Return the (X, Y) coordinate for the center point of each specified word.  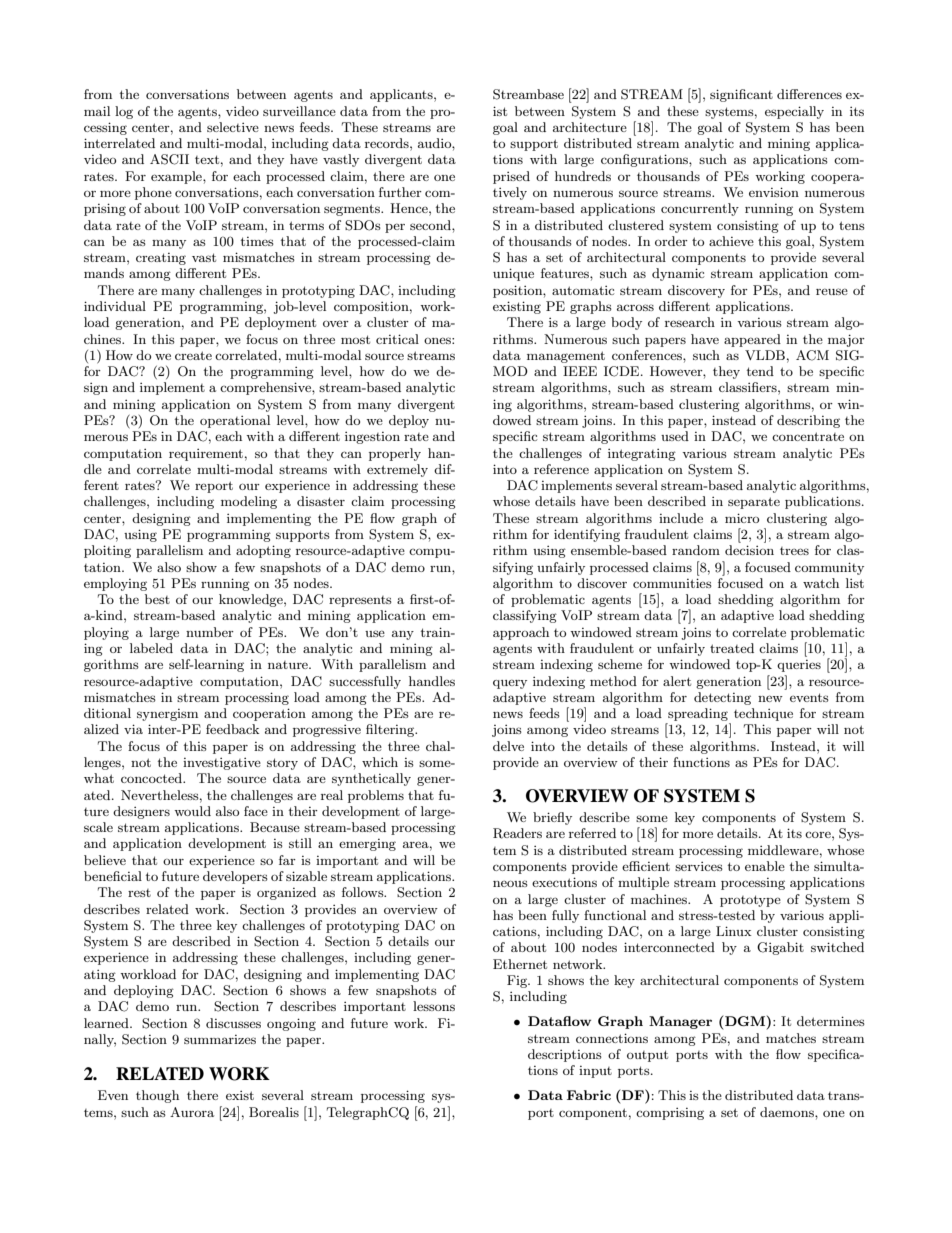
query (510, 684)
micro (742, 518)
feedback (232, 729)
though (157, 1096)
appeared (752, 340)
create (193, 355)
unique (513, 274)
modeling (249, 502)
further (400, 192)
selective (233, 127)
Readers (517, 833)
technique (763, 714)
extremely (397, 470)
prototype (750, 901)
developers (235, 877)
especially (794, 112)
